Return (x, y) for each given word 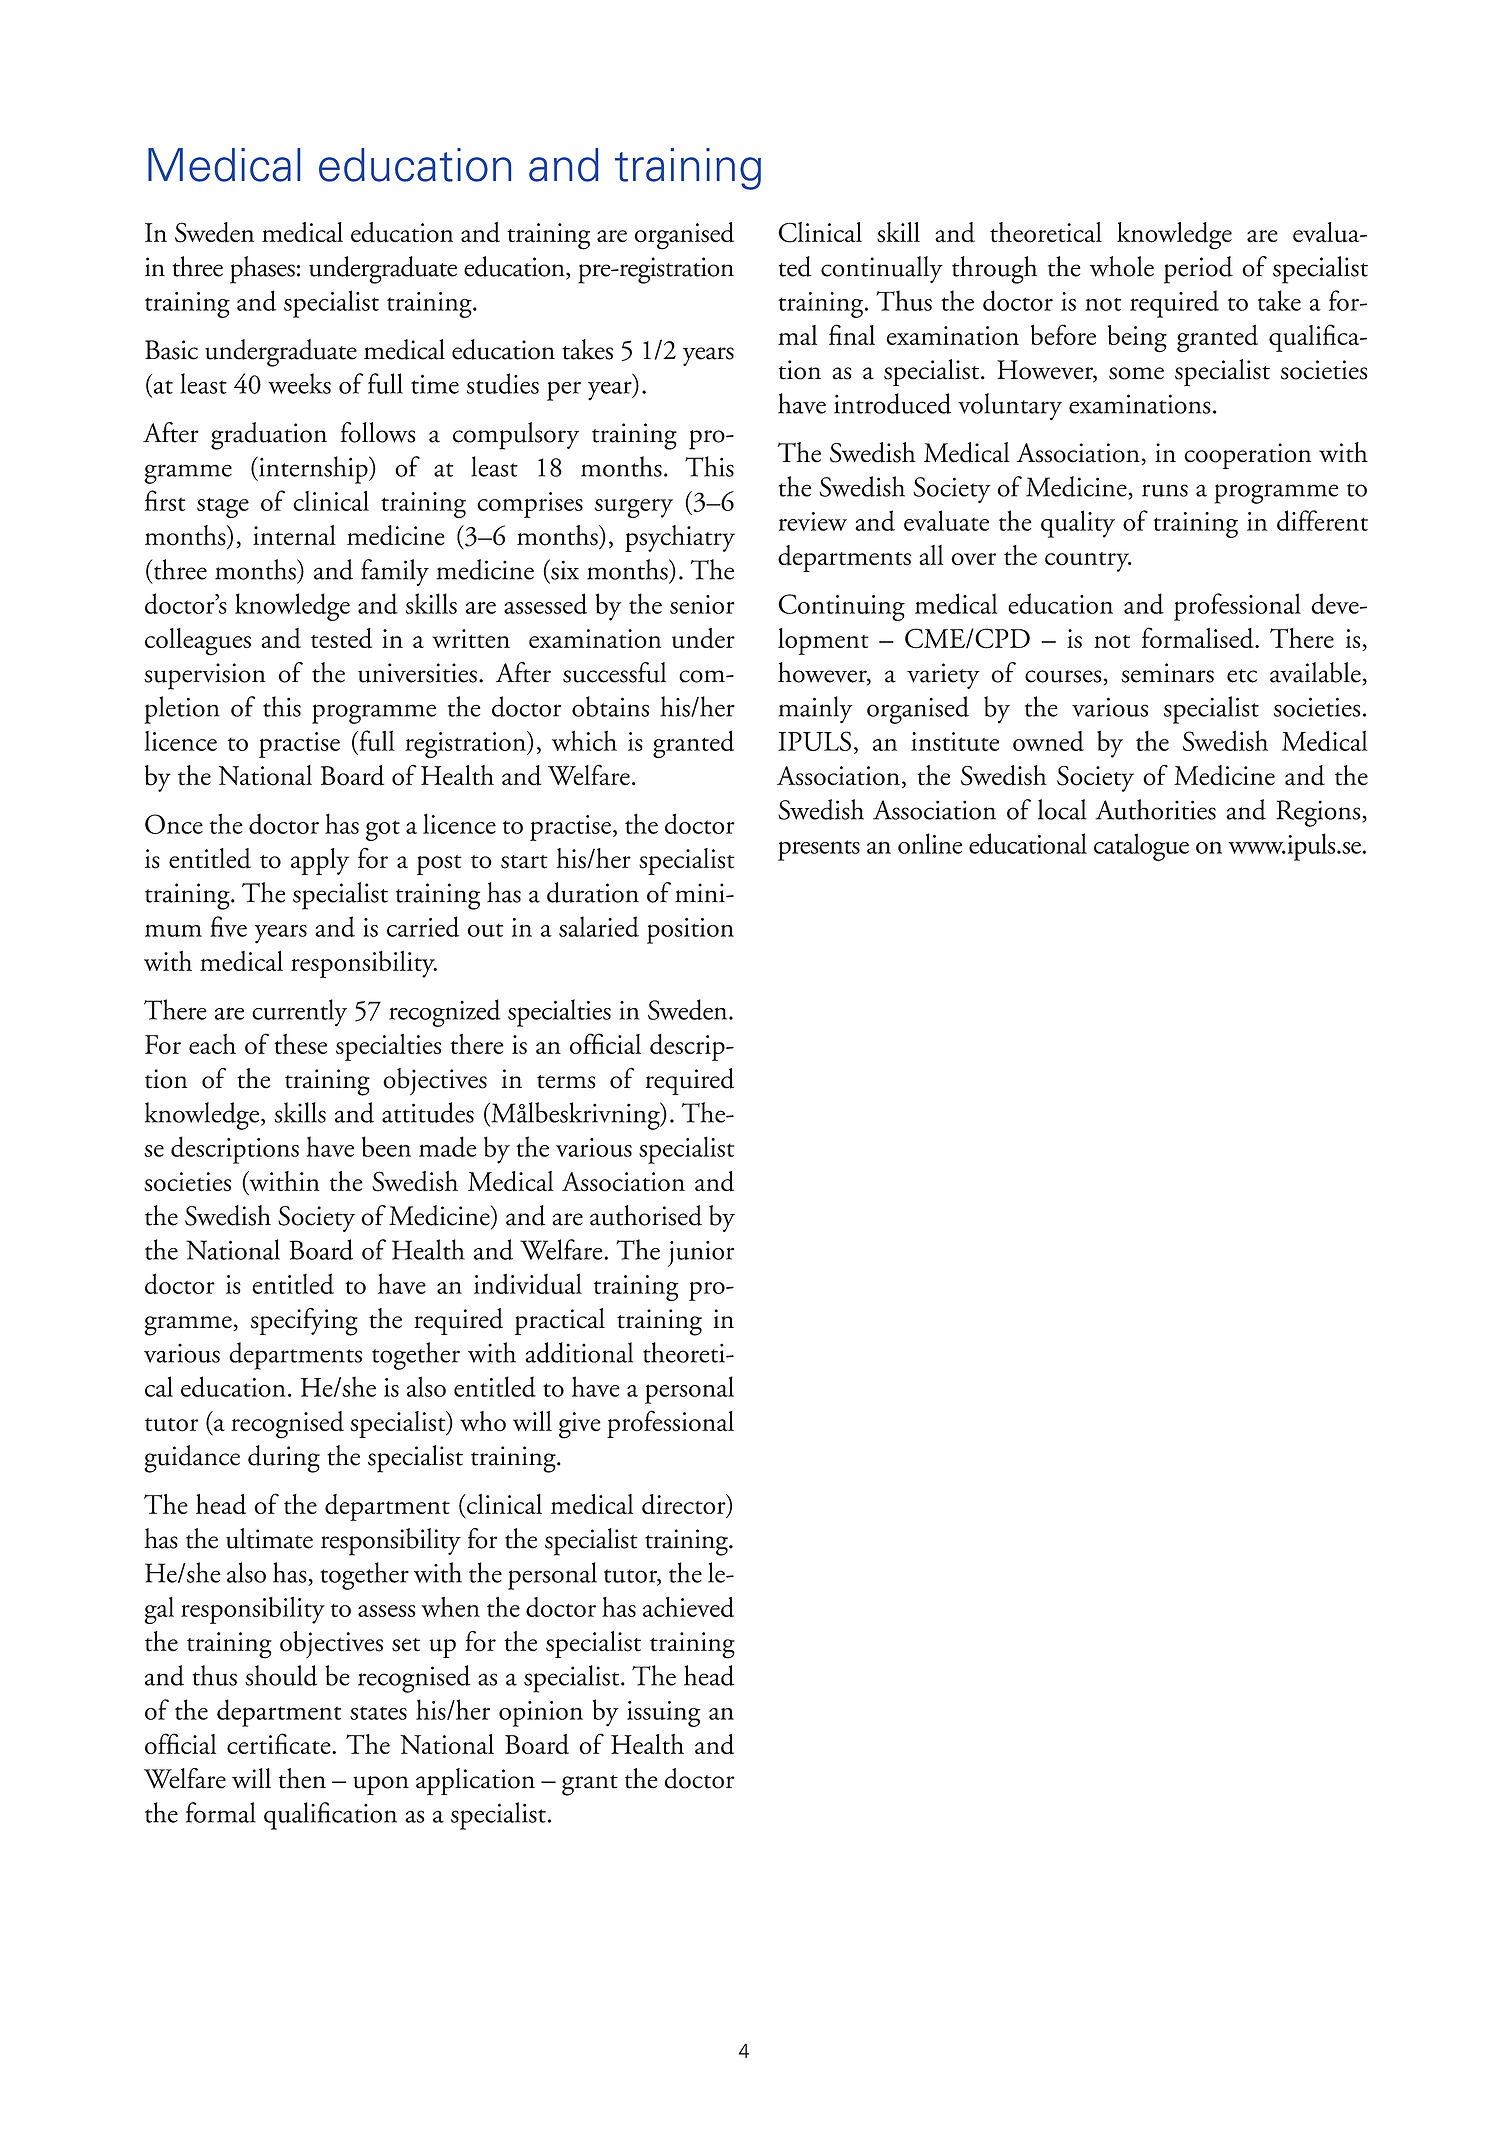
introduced (892, 403)
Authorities (1155, 809)
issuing (664, 1714)
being (1137, 339)
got (383, 830)
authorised (646, 1215)
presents (819, 850)
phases (262, 270)
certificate (280, 1743)
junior (701, 1254)
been (386, 1146)
